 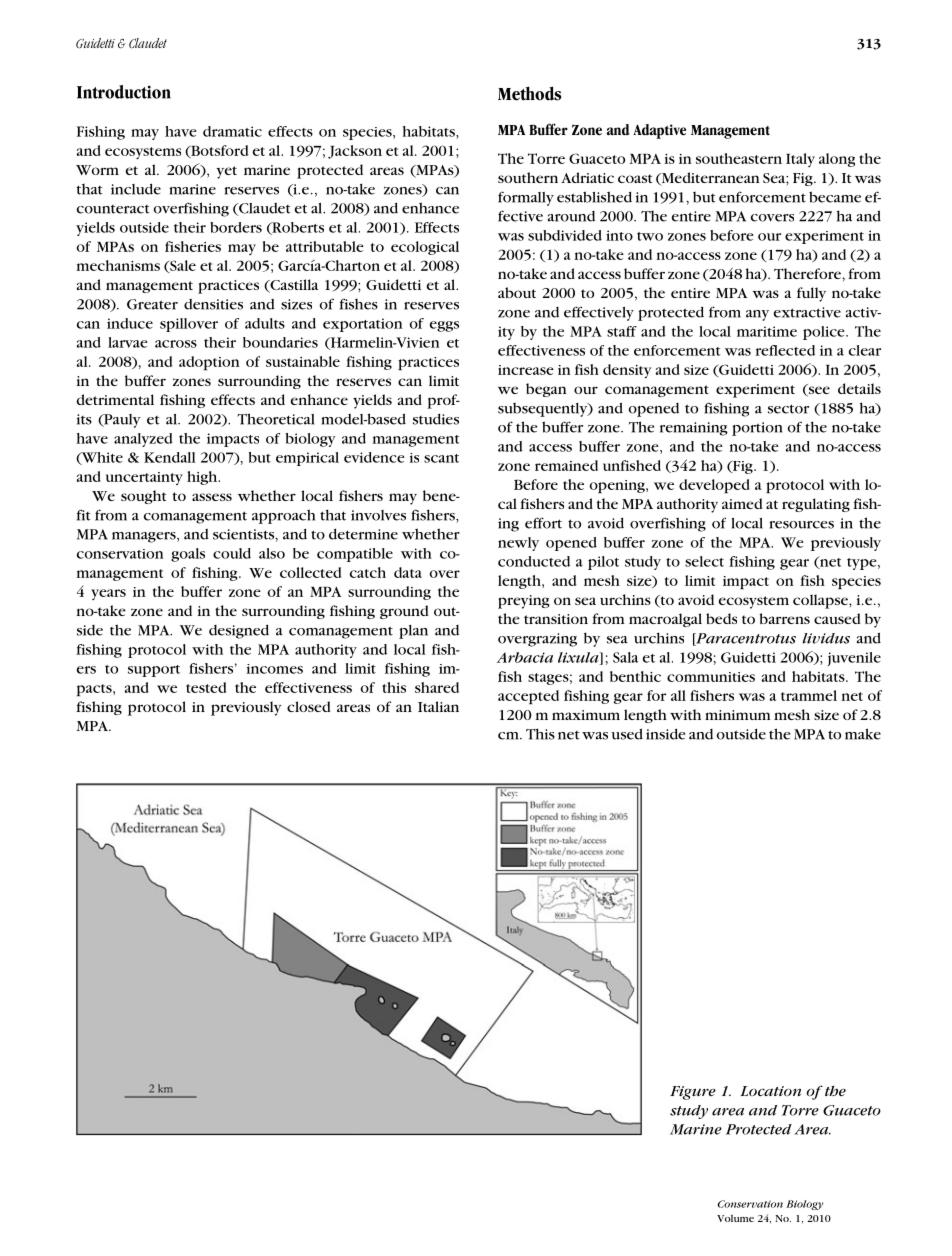 What do you see at coordinates (800, 160) in the screenshot?
I see `Italy` at bounding box center [800, 160].
